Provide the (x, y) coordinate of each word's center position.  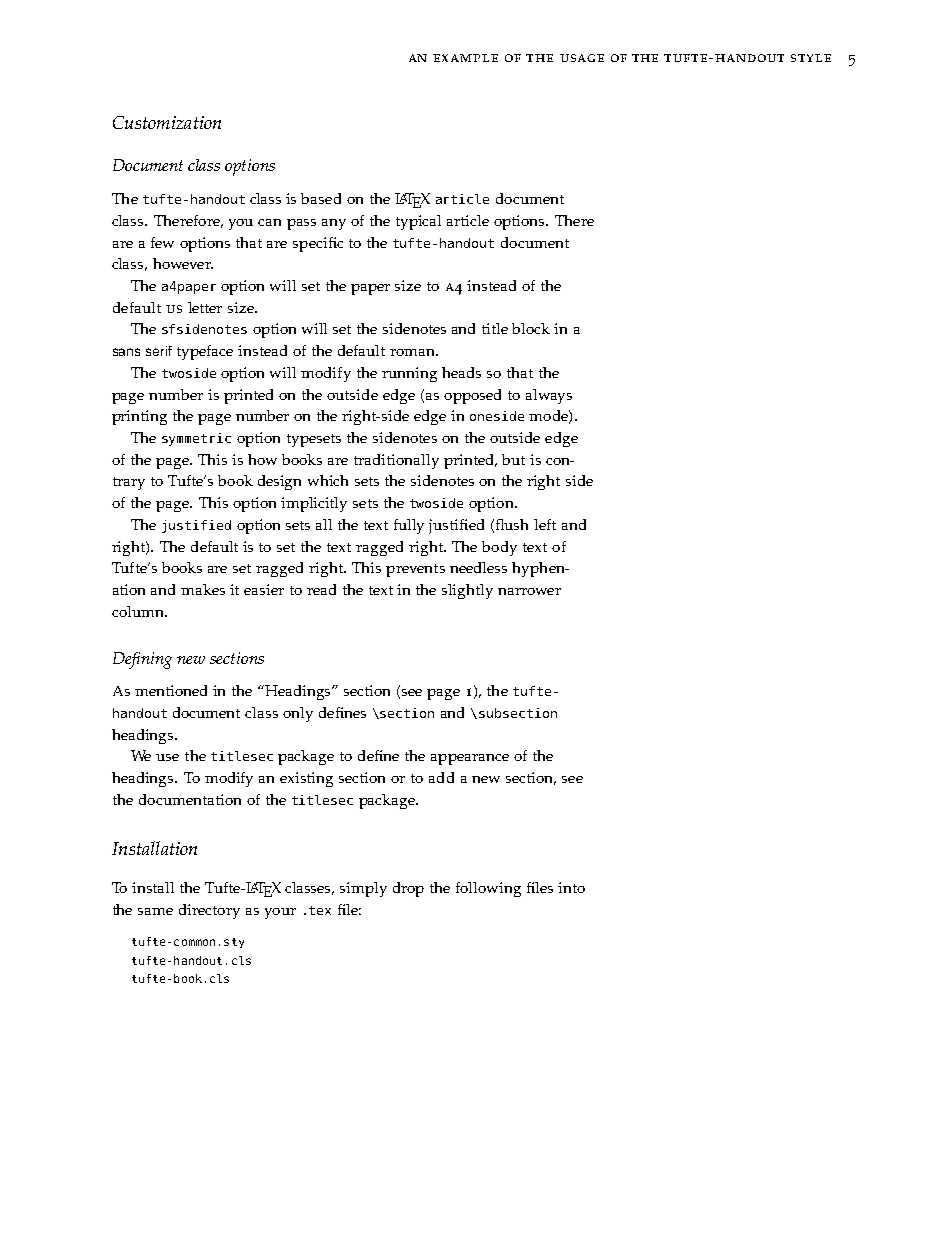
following (488, 889)
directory (209, 911)
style (811, 58)
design (279, 482)
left (545, 524)
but (513, 459)
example (465, 58)
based (321, 198)
